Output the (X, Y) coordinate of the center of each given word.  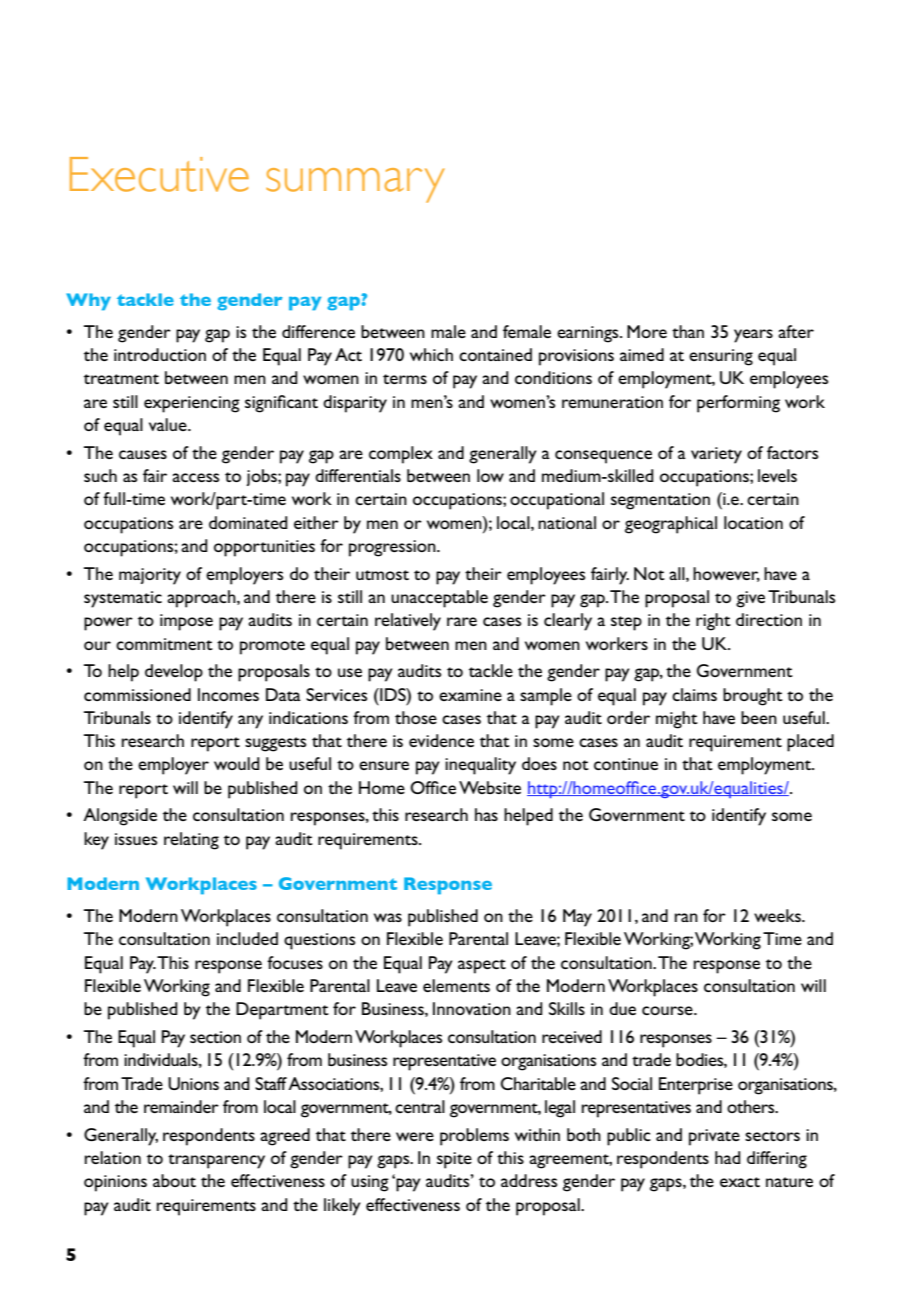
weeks (778, 915)
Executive (159, 174)
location (753, 522)
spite (454, 1160)
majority (150, 576)
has (486, 814)
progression (393, 548)
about (174, 1180)
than (688, 331)
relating (191, 841)
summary (355, 185)
